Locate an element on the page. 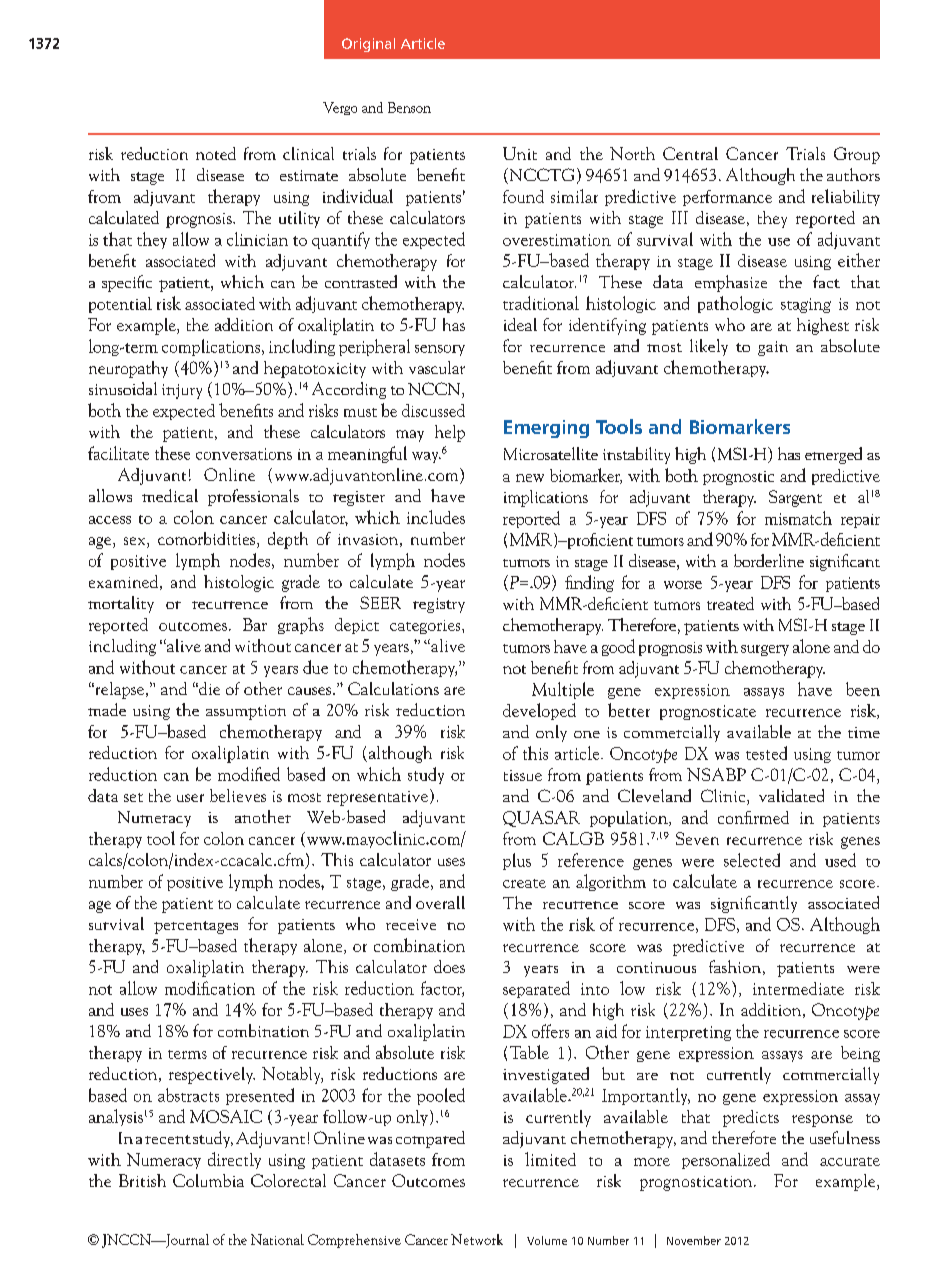 Image resolution: width=952 pixels, height=1275 pixels. sensory is located at coordinates (440, 350).
